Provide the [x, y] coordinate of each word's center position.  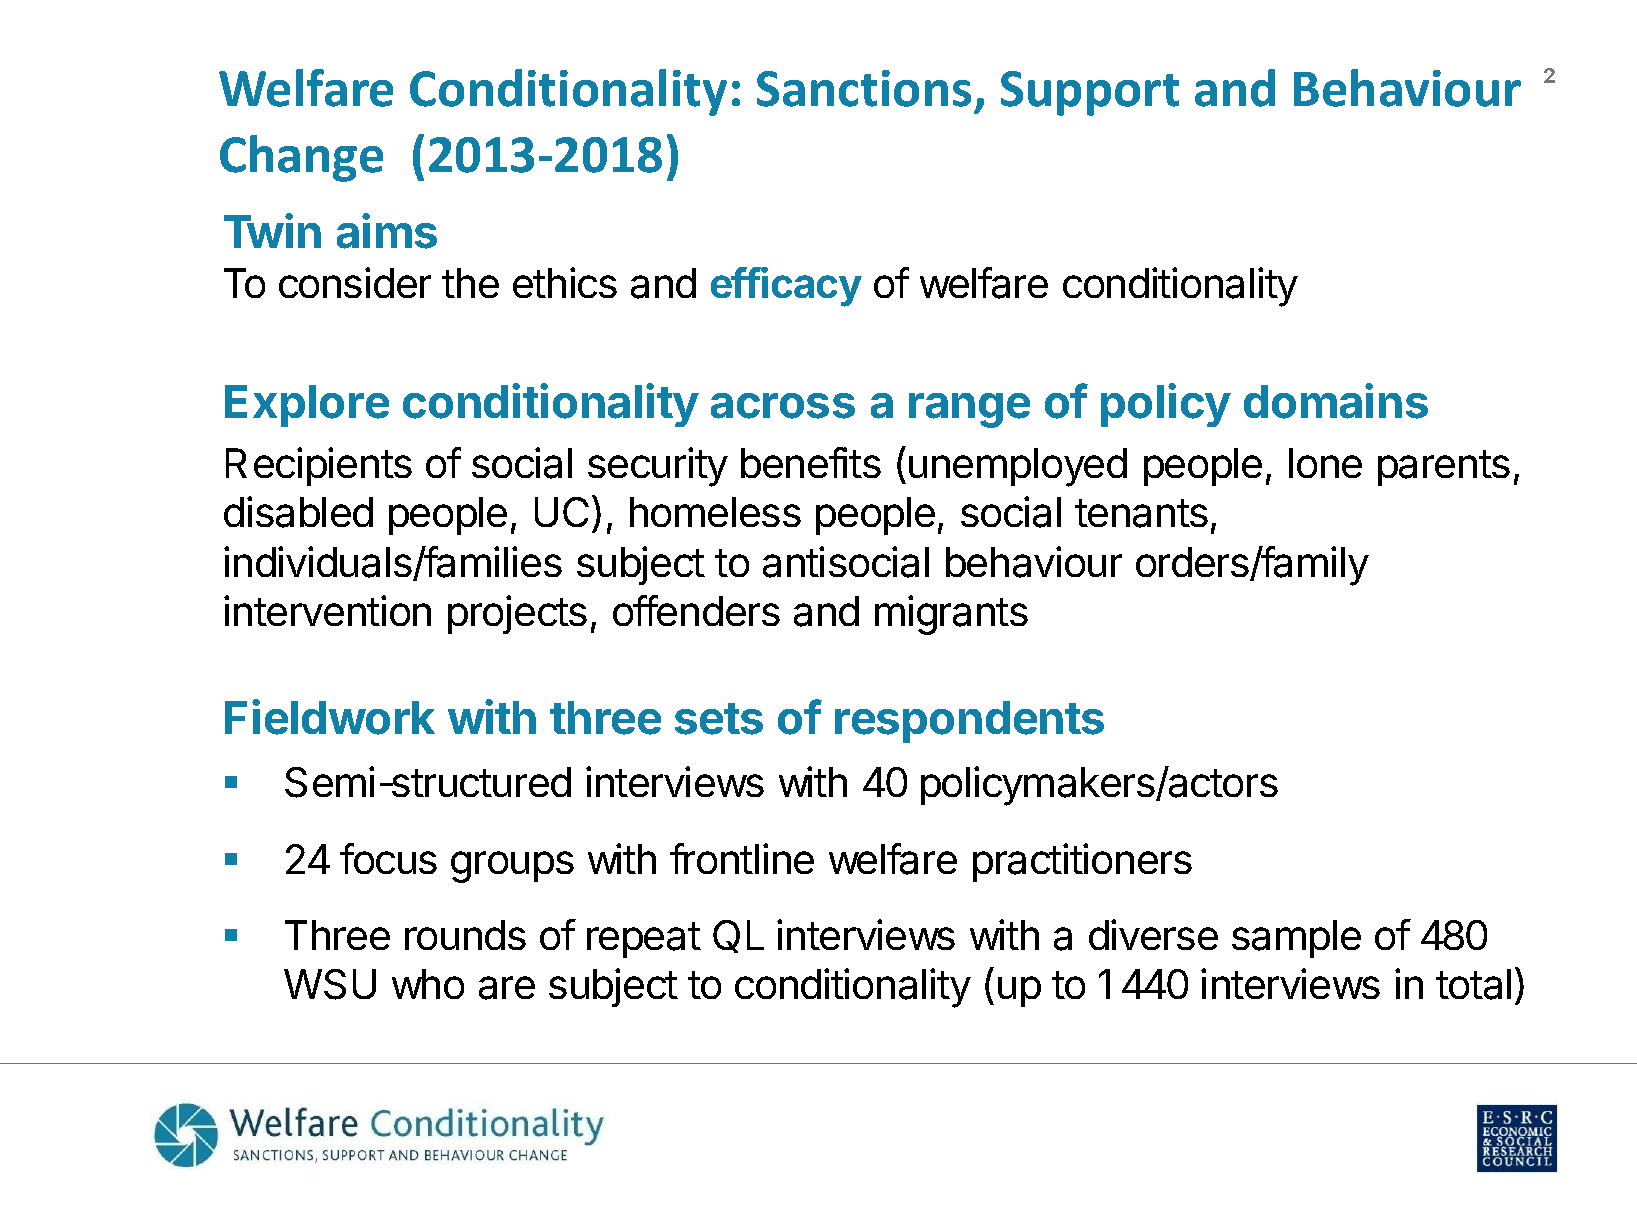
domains [1336, 401]
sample [1296, 939]
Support [1090, 93]
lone [1325, 463]
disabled [298, 512]
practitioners [1082, 862]
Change [301, 158]
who [428, 984]
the [470, 283]
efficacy [786, 287]
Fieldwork [330, 717]
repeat [644, 940]
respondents [969, 722]
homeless [715, 512]
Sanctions [864, 88]
